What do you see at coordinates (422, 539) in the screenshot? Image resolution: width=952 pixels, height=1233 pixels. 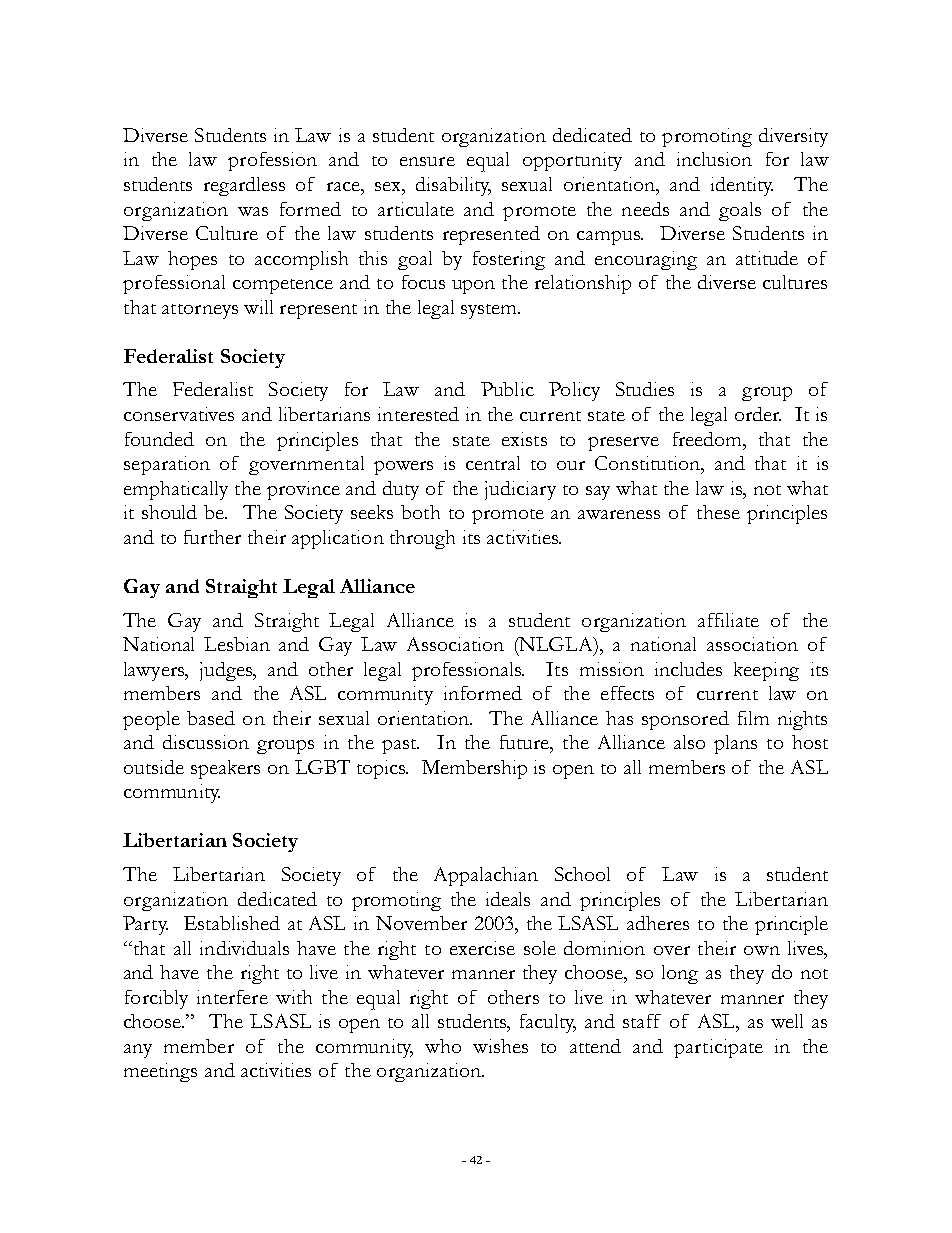 I see `through` at bounding box center [422, 539].
